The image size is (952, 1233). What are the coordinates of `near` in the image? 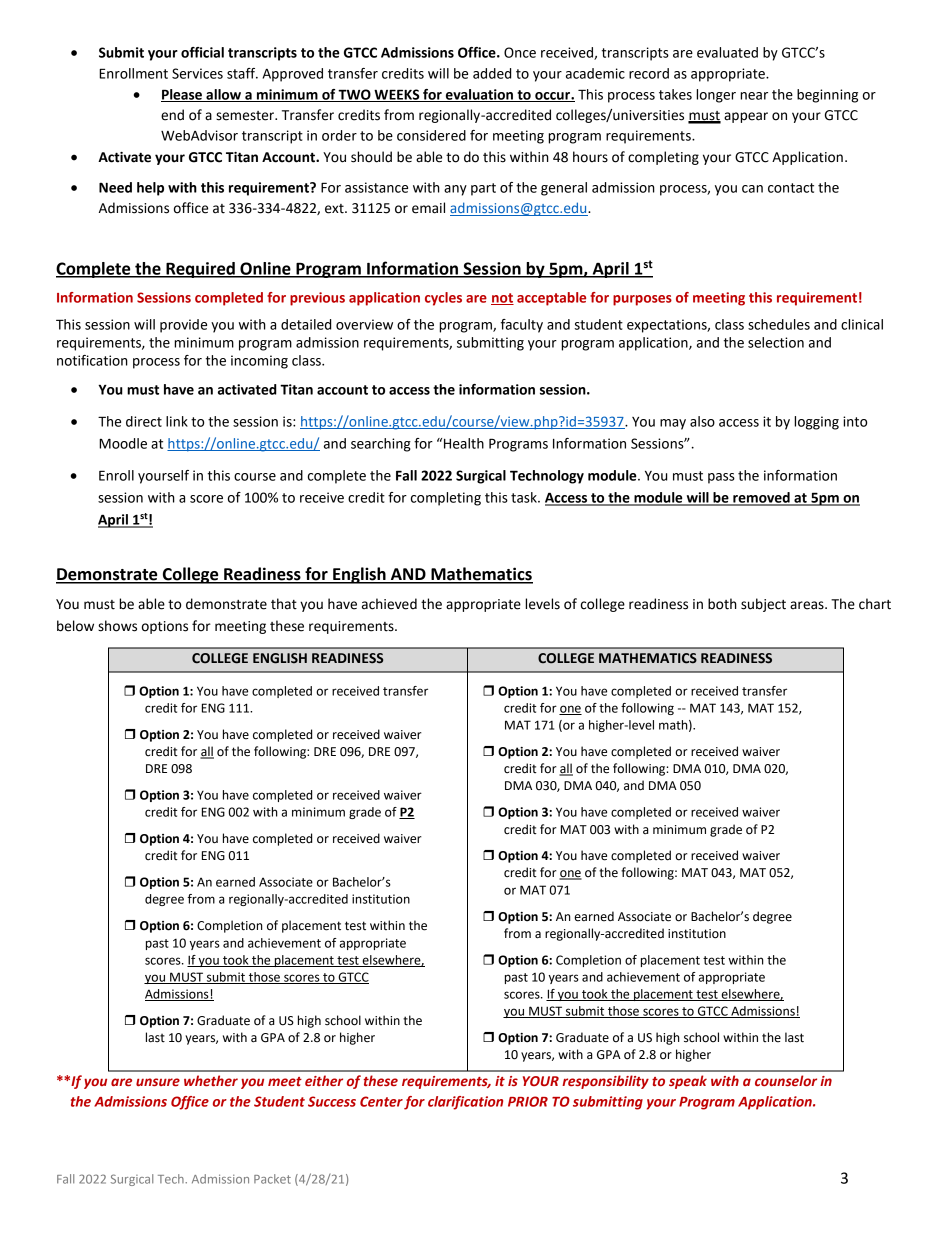 It's located at (754, 96).
